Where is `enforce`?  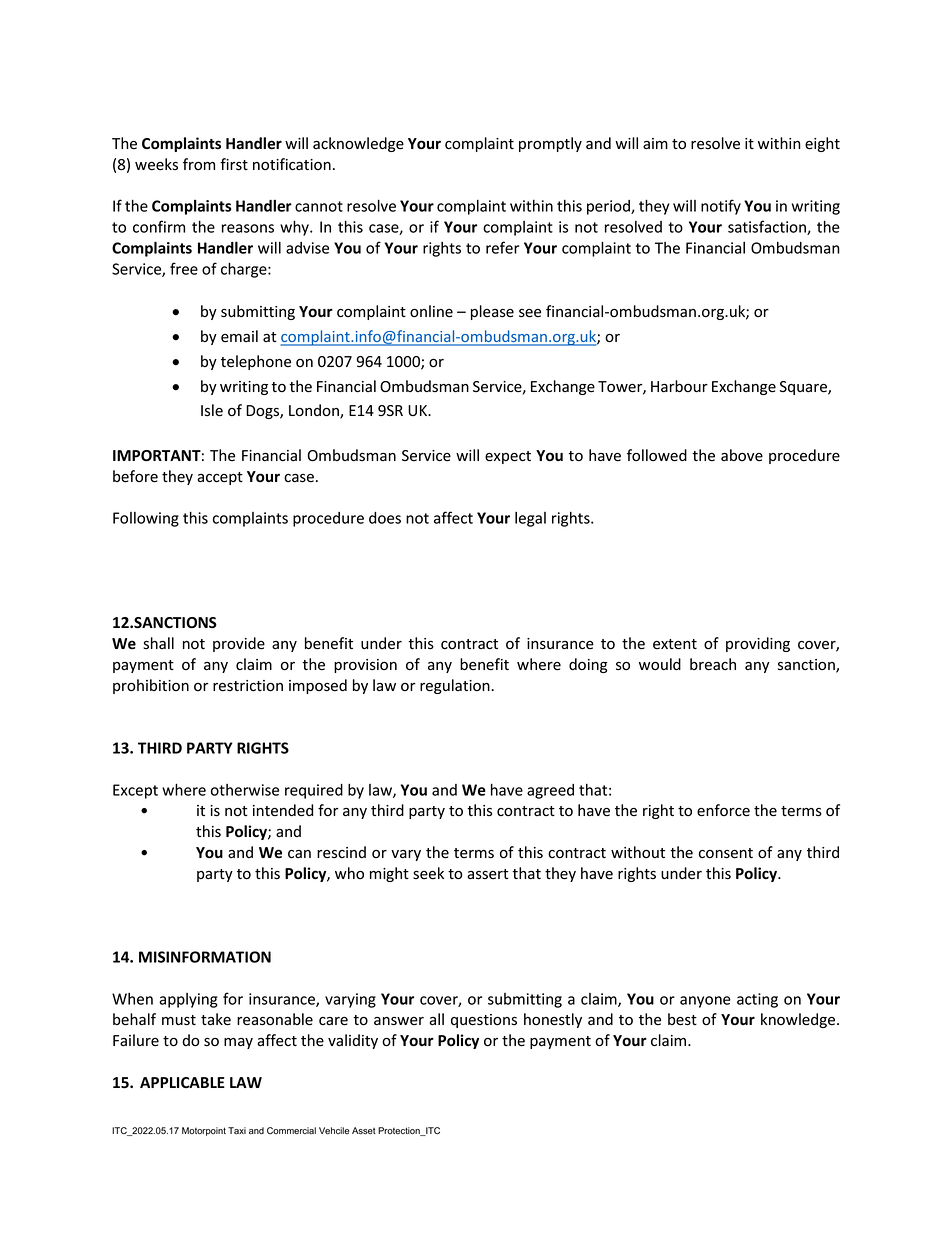
enforce is located at coordinates (723, 810).
